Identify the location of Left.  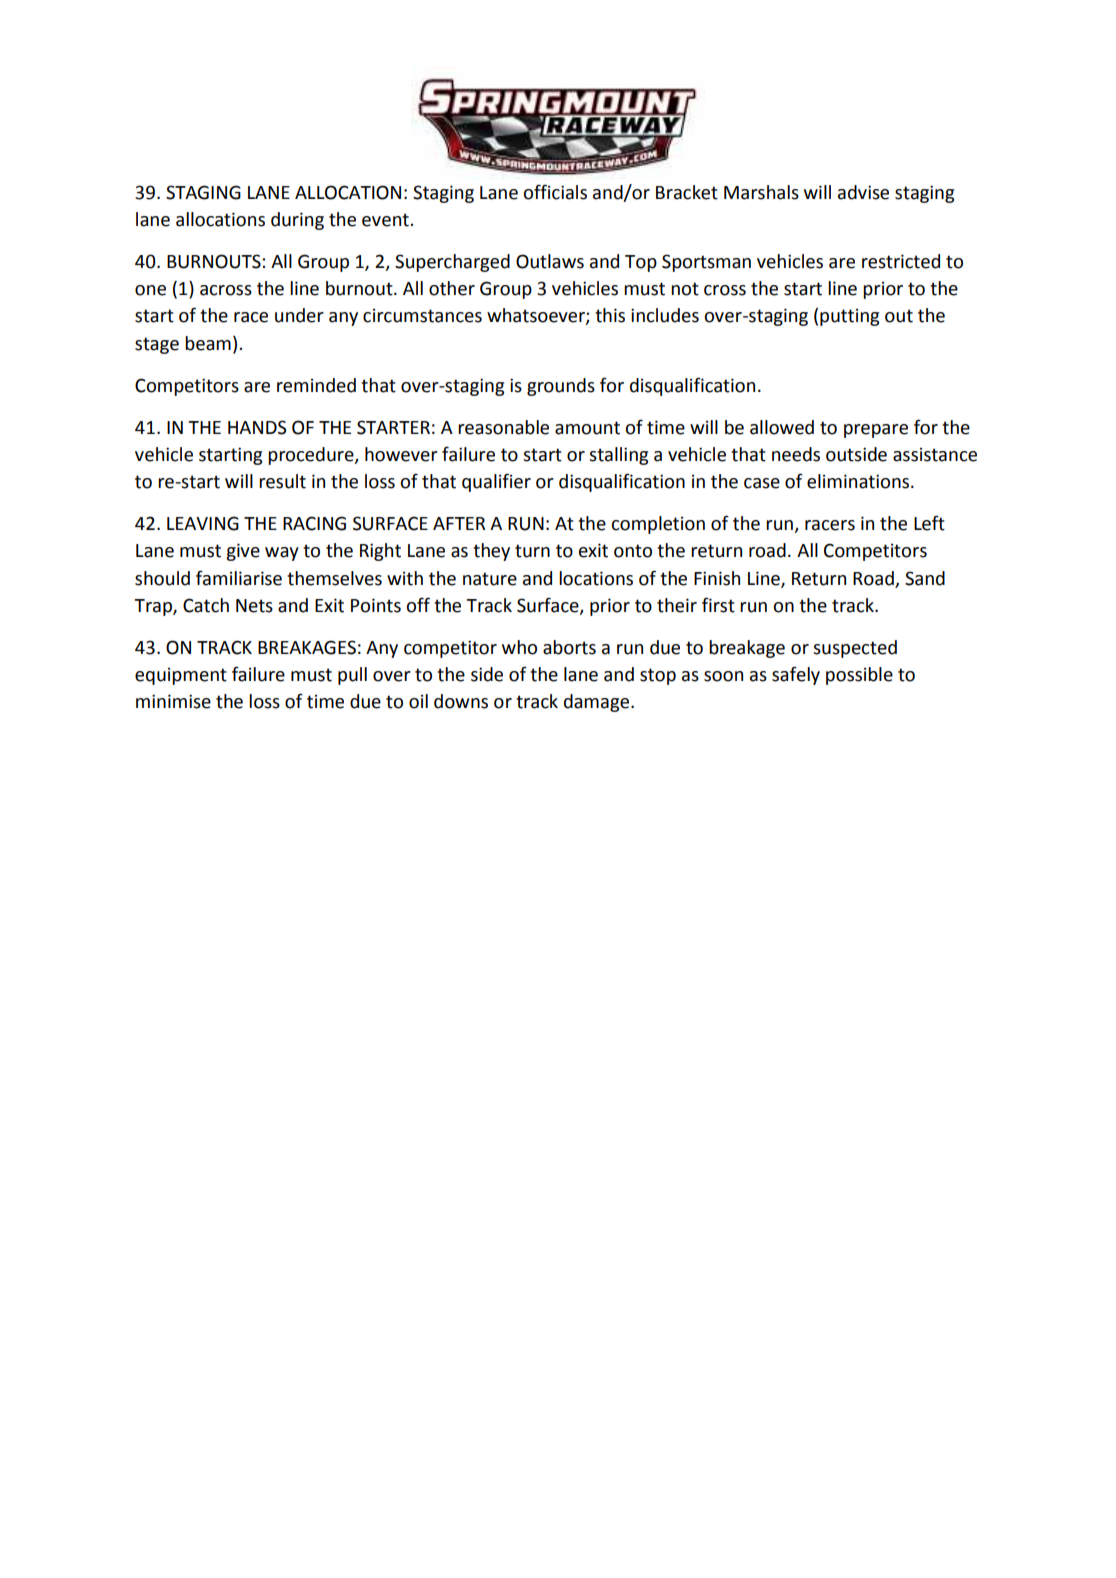
(929, 523).
